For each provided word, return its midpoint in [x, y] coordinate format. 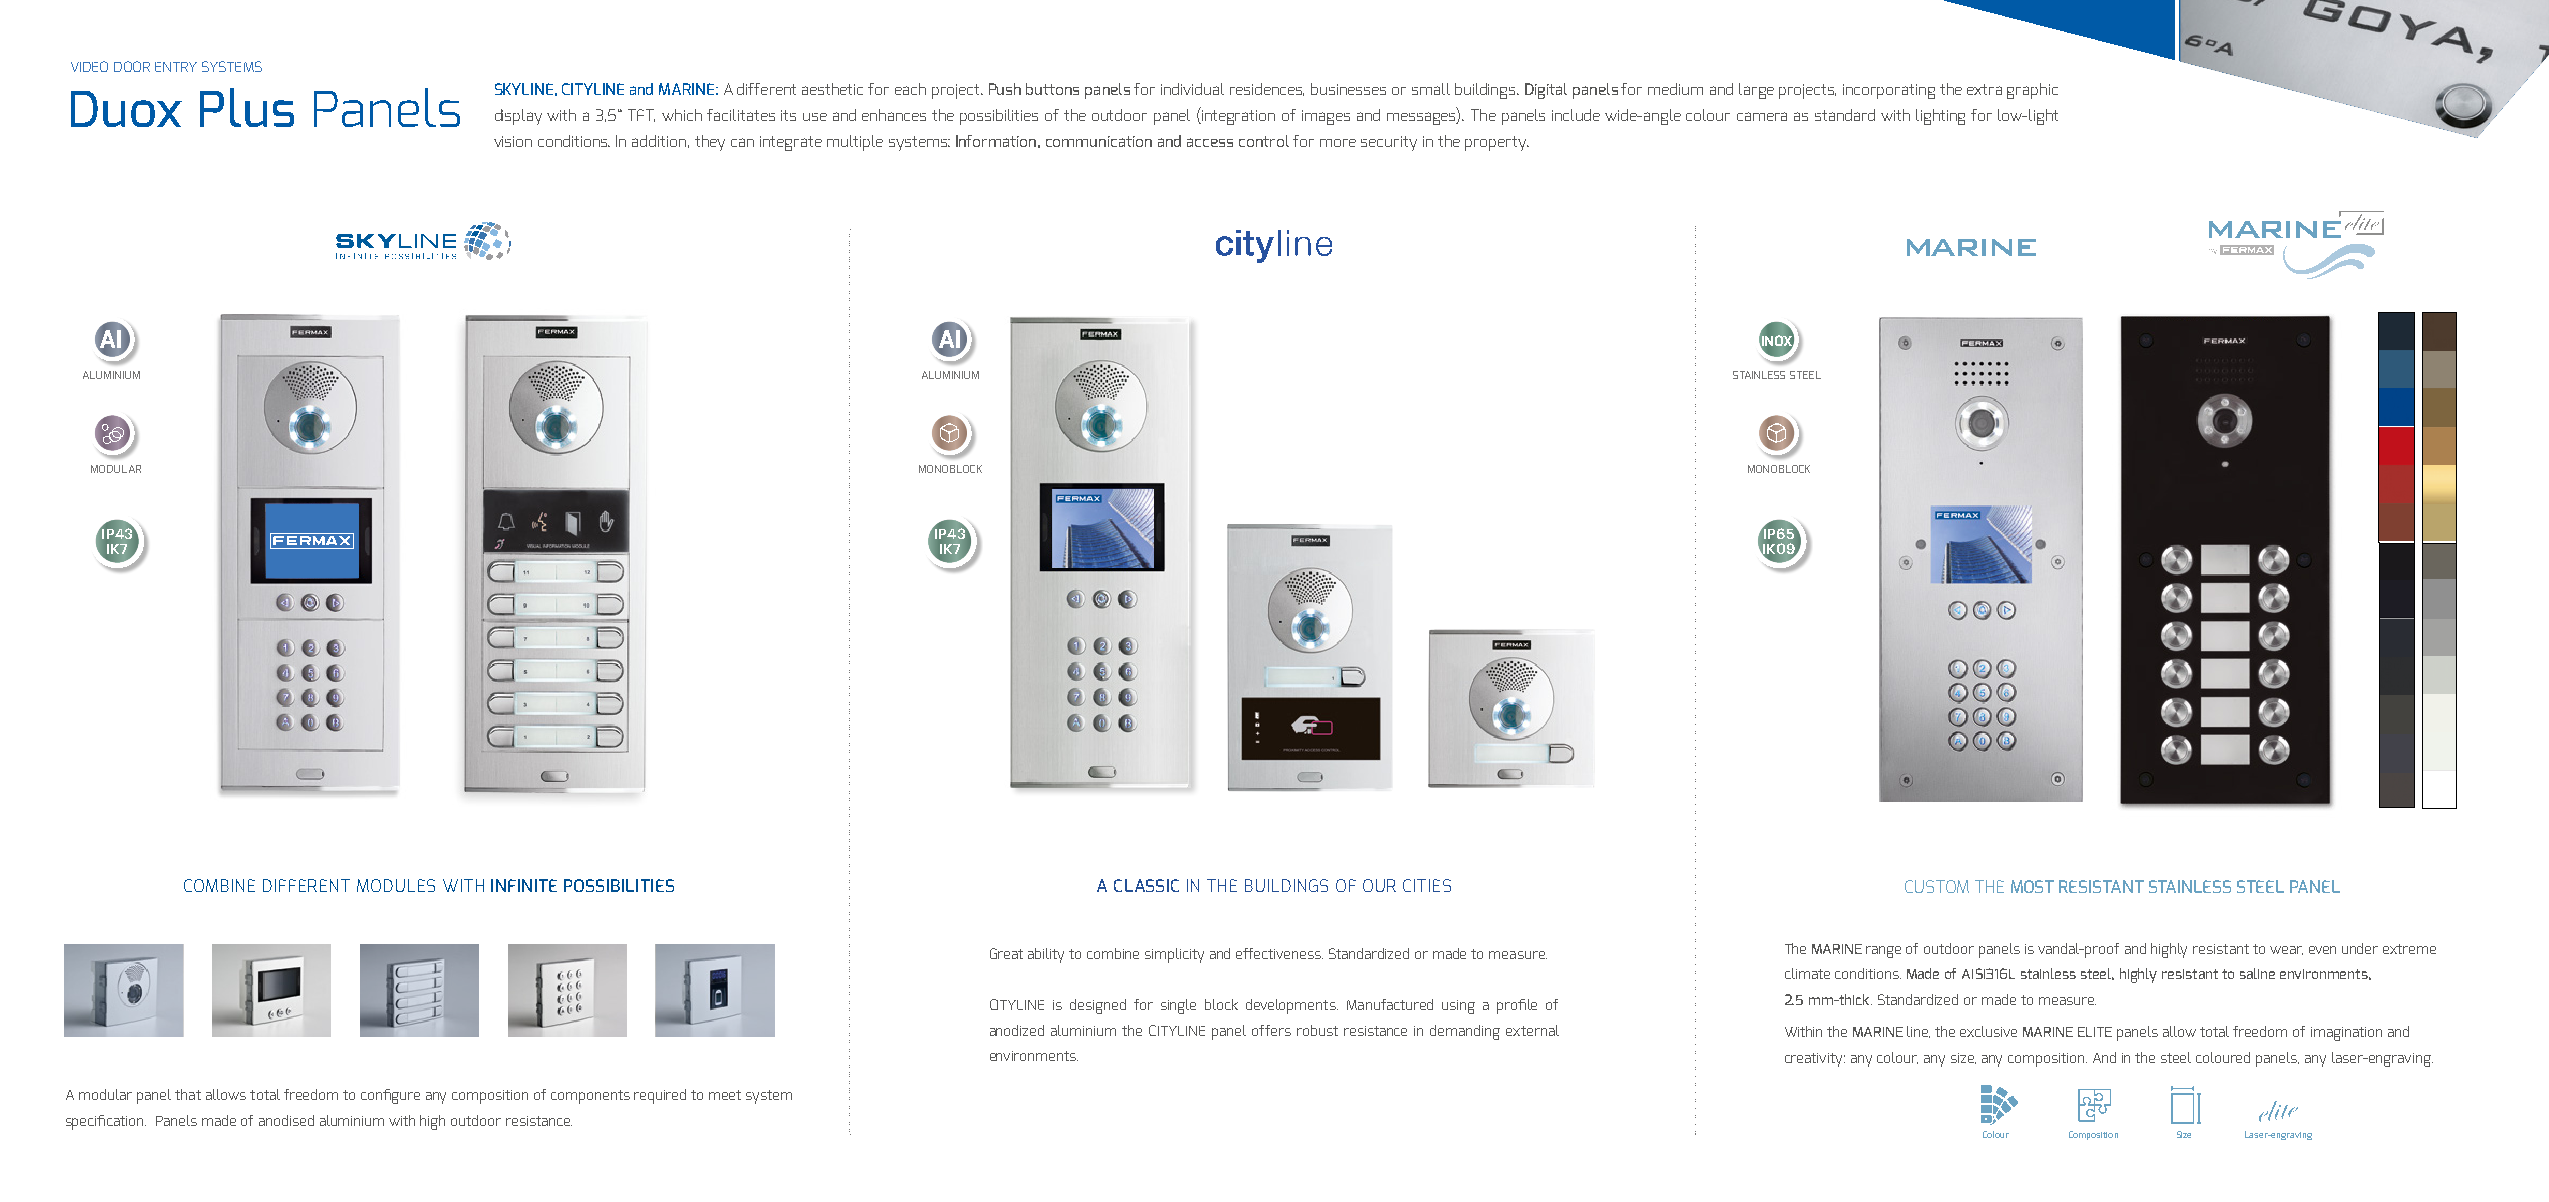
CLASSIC [1146, 885]
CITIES [1427, 885]
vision [513, 141]
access [1210, 142]
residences [1267, 89]
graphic [2032, 91]
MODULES [396, 885]
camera [1762, 116]
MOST [2032, 886]
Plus [247, 107]
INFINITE [524, 885]
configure [390, 1096]
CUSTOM [1937, 886]
